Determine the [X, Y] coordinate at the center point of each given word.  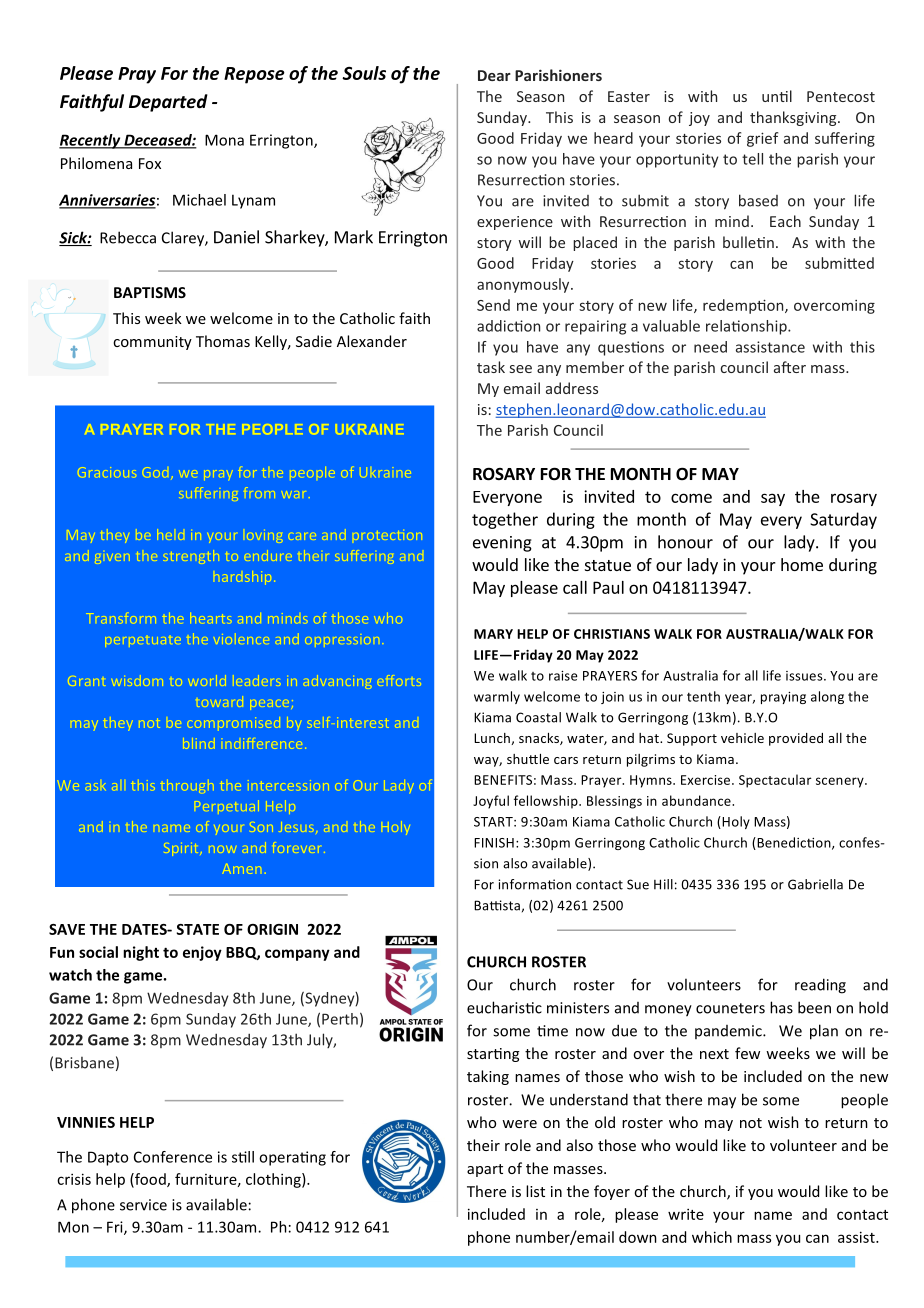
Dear [494, 75]
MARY [493, 634]
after [790, 367]
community [152, 343]
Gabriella [815, 884]
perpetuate [143, 642]
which [712, 1237]
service [143, 1205]
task [491, 367]
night [141, 953]
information [534, 884]
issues [805, 676]
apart [485, 1170]
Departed [168, 103]
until [777, 96]
